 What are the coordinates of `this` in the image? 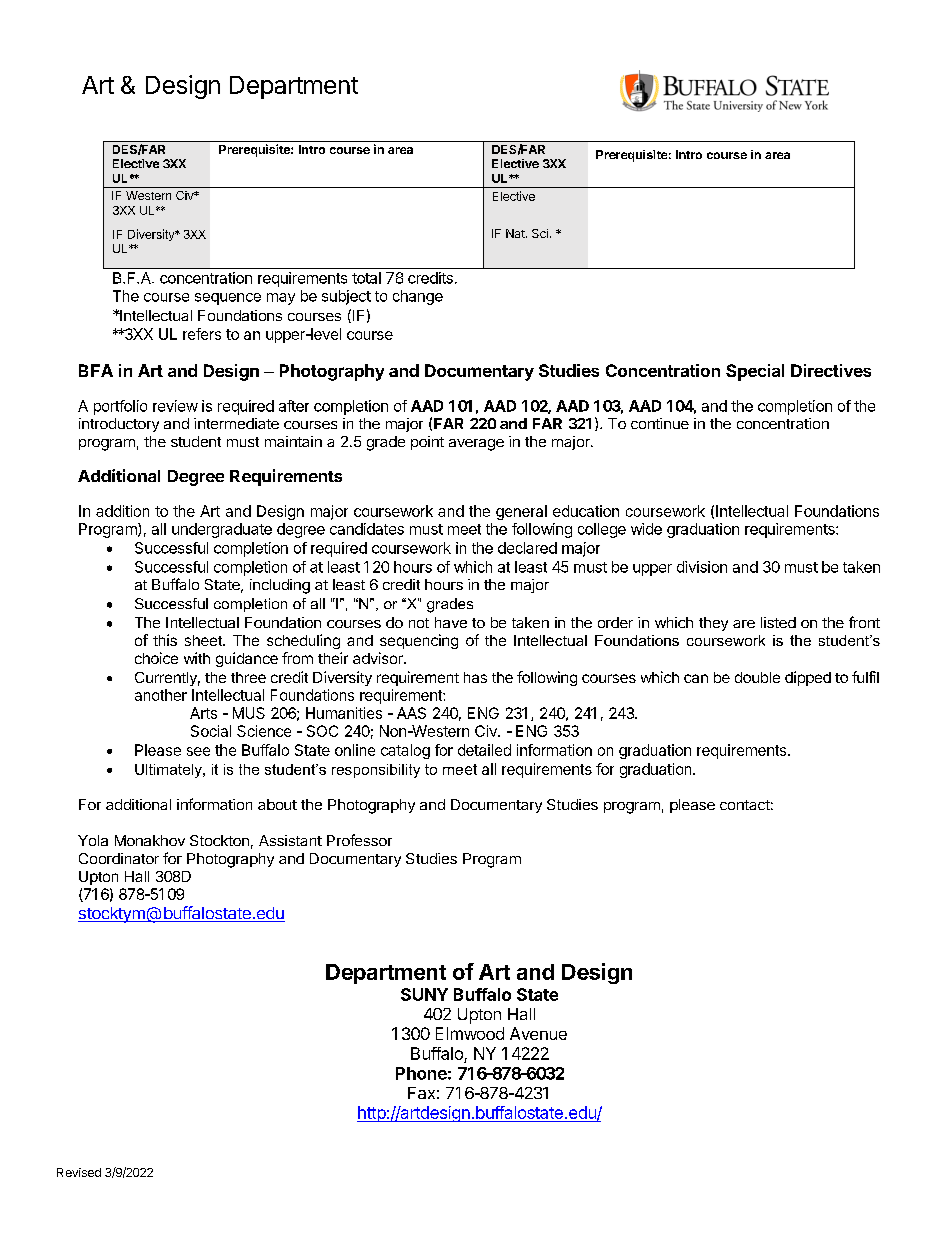 It's located at (165, 640).
